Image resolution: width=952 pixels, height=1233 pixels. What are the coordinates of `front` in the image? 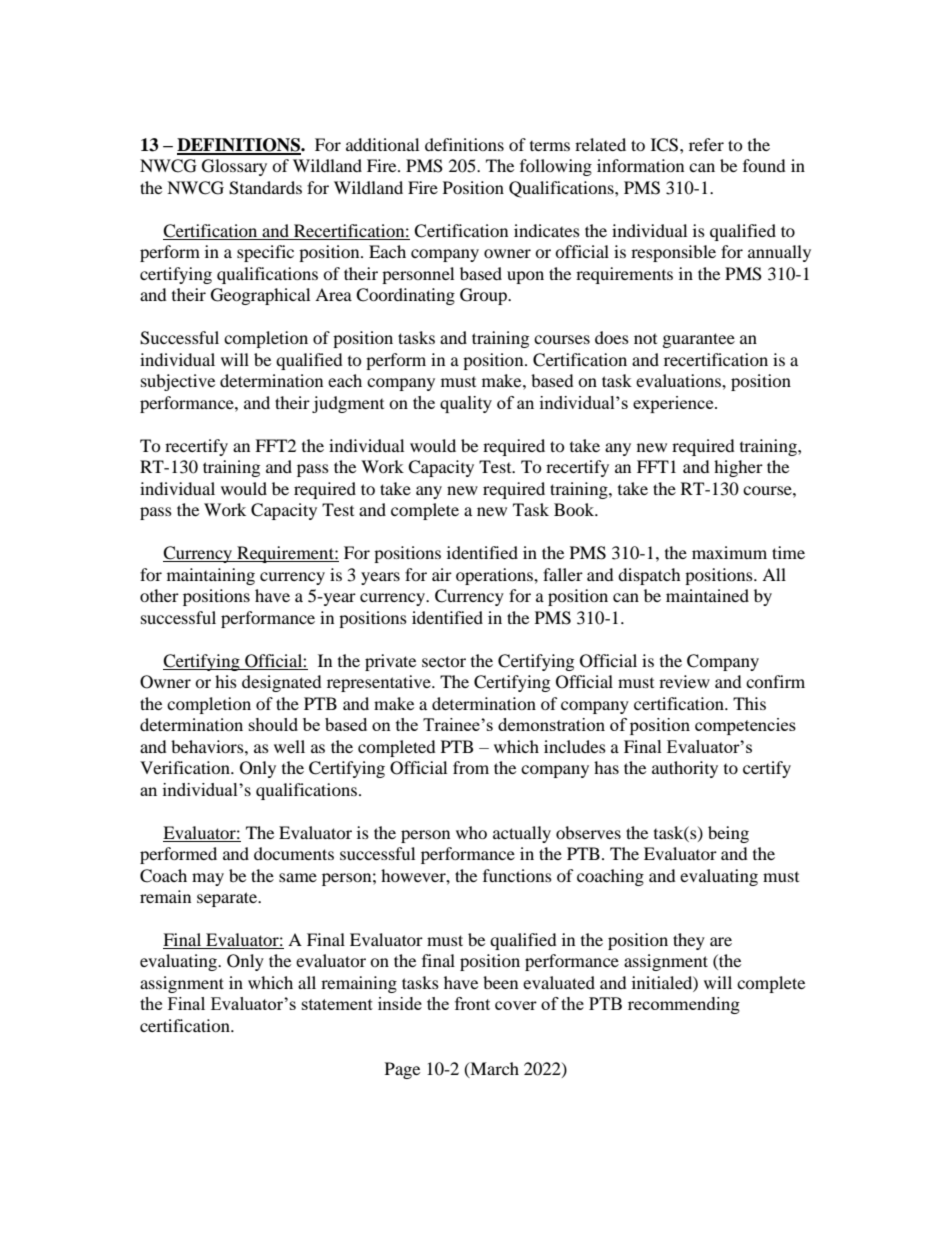 It's located at (472, 1003).
